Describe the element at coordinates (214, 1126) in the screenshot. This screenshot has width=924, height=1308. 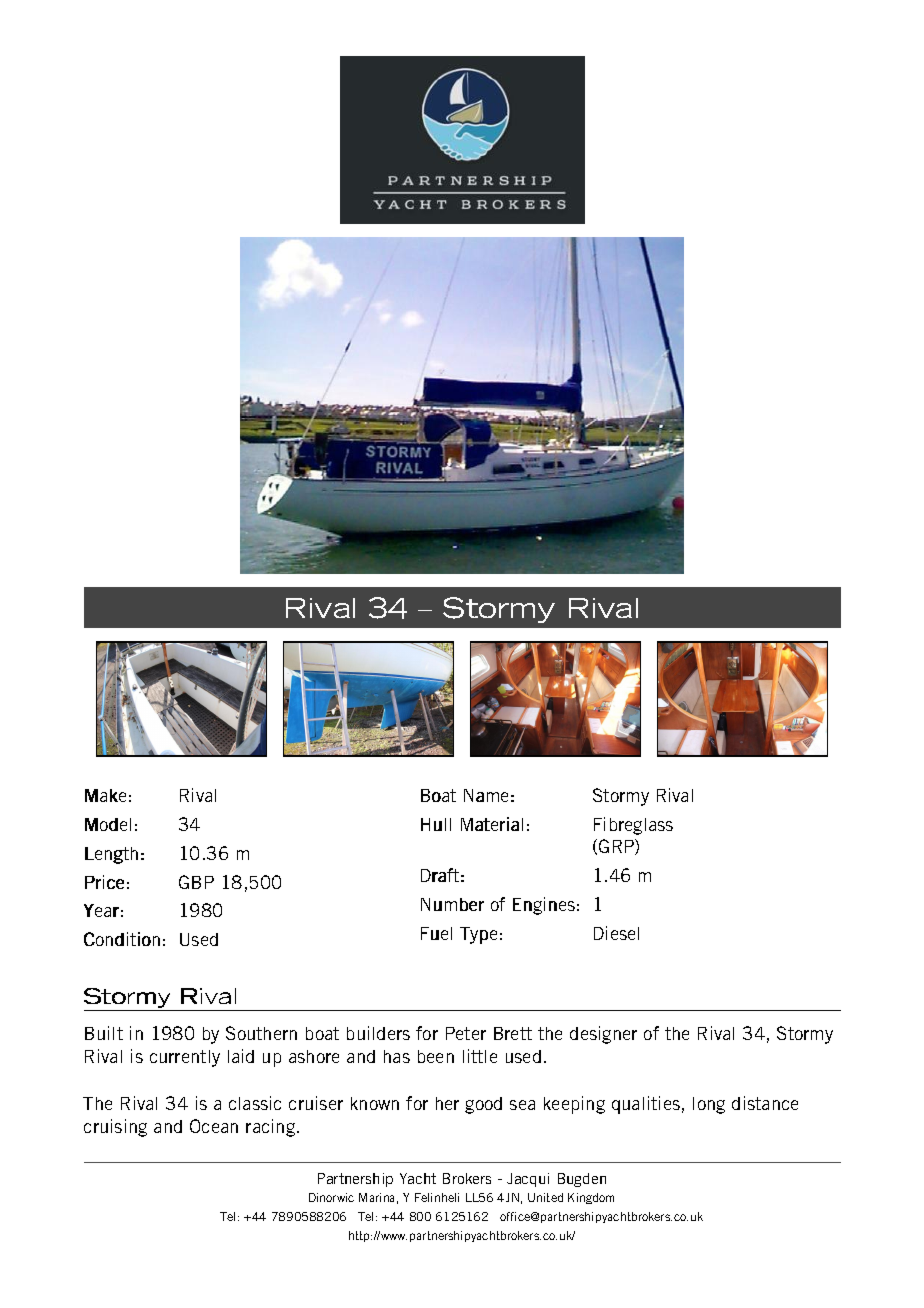
I see `Ocean` at that location.
